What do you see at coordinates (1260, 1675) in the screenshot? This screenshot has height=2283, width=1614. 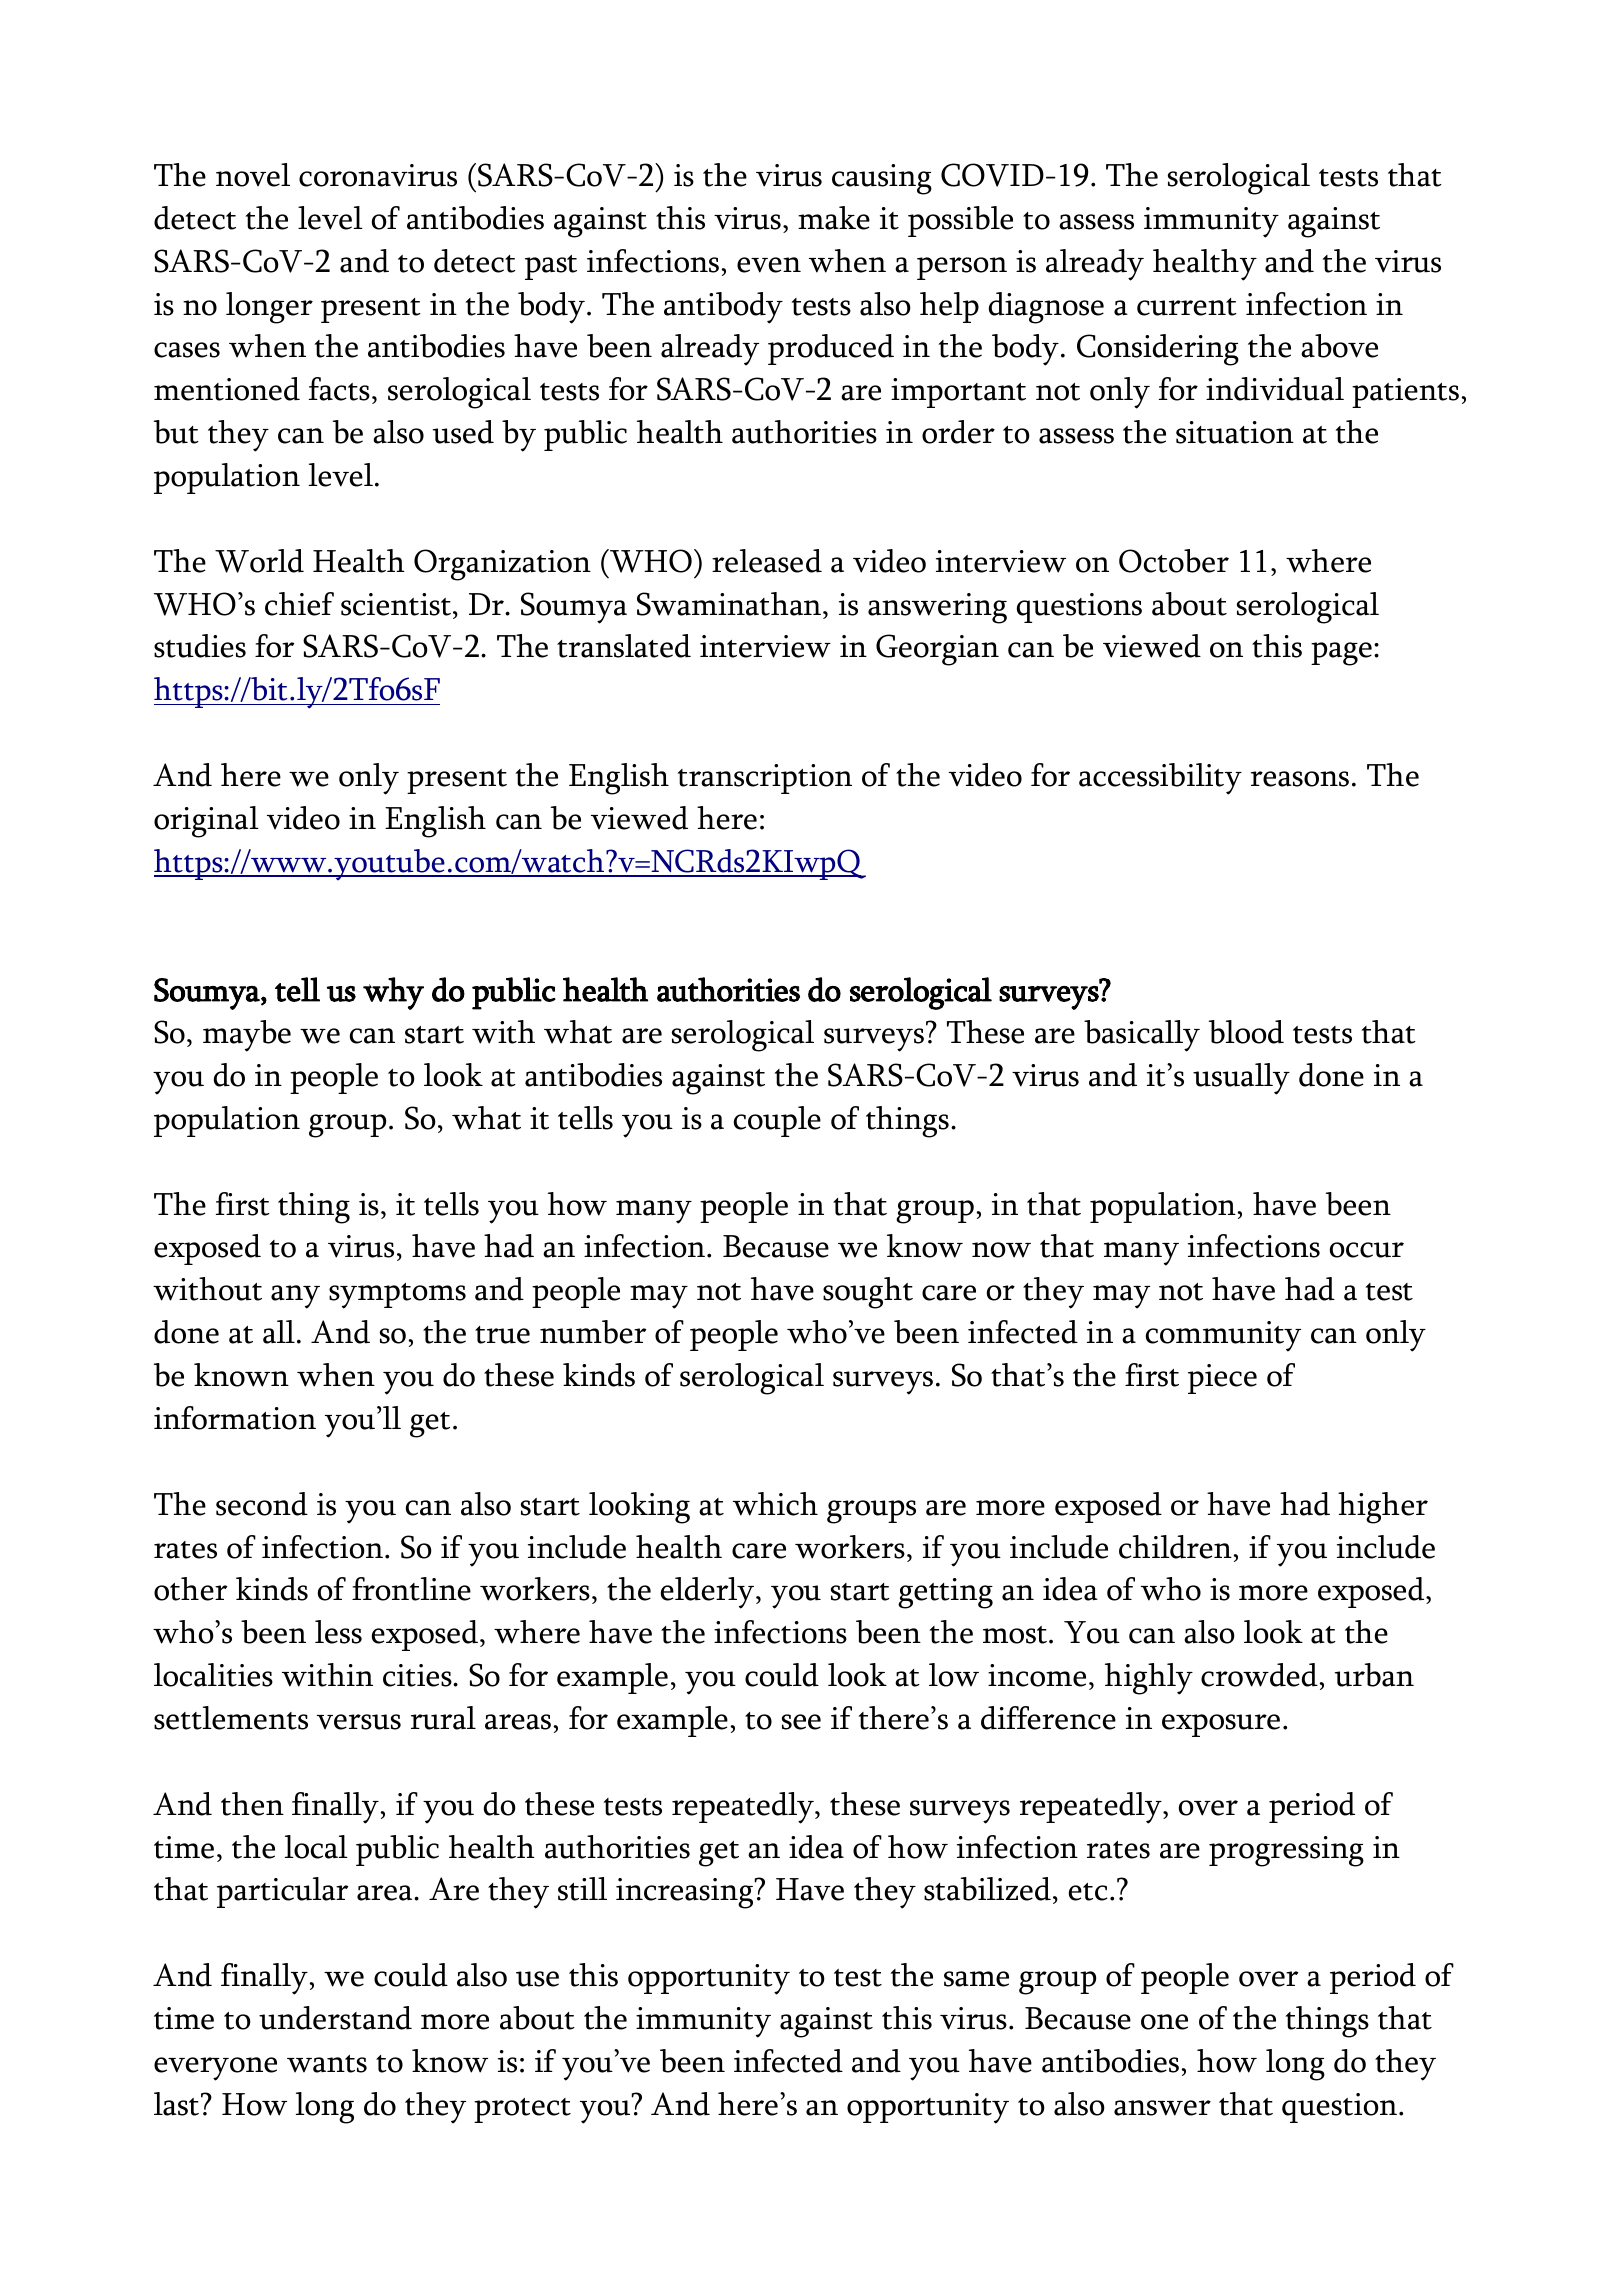 I see `crowded` at bounding box center [1260, 1675].
